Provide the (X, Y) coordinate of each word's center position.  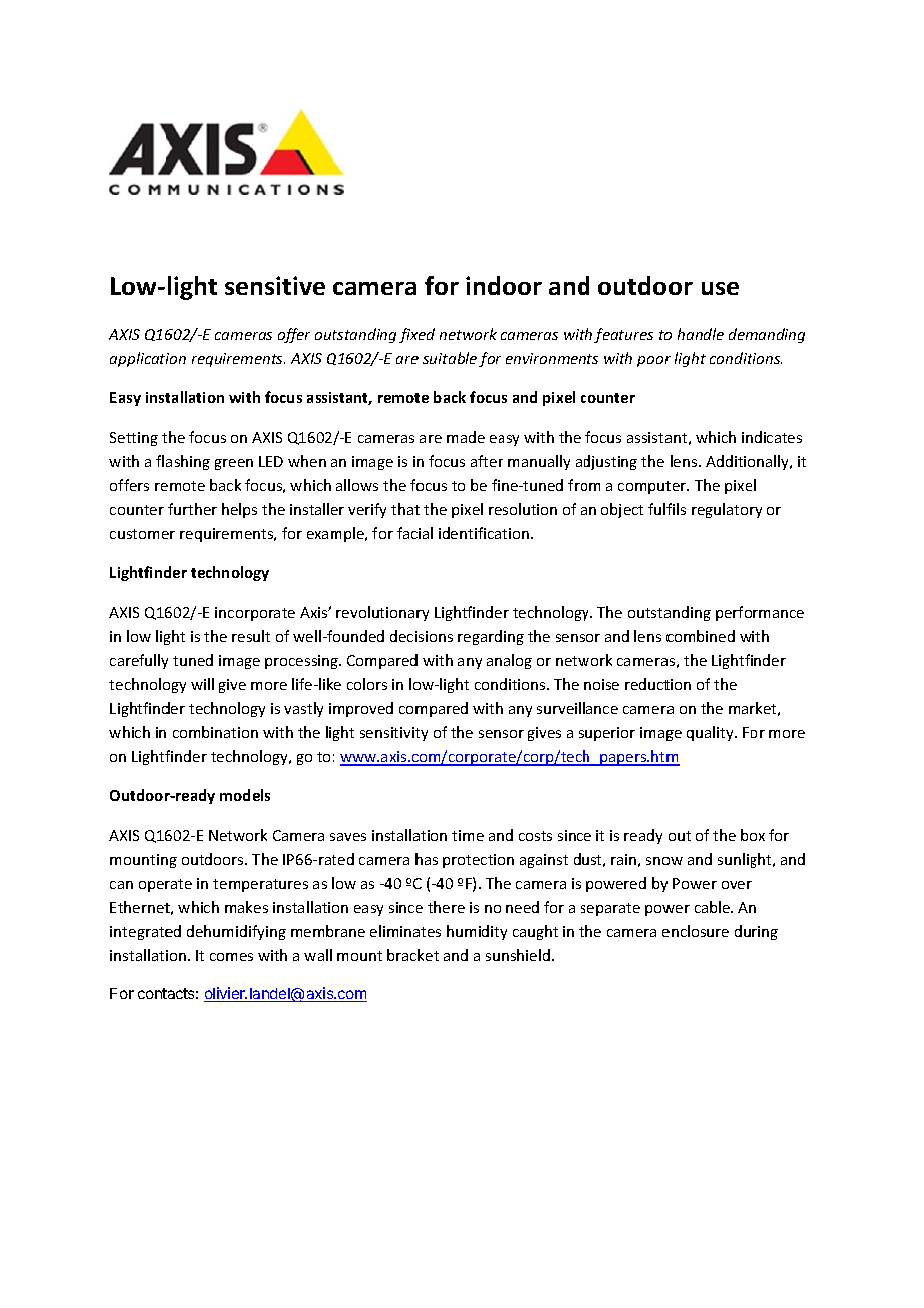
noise (601, 684)
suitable (450, 358)
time (468, 835)
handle (701, 334)
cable (714, 907)
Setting (134, 439)
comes (231, 957)
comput (644, 487)
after (487, 461)
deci (403, 636)
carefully (139, 661)
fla (164, 461)
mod (235, 795)
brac (401, 955)
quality (711, 733)
